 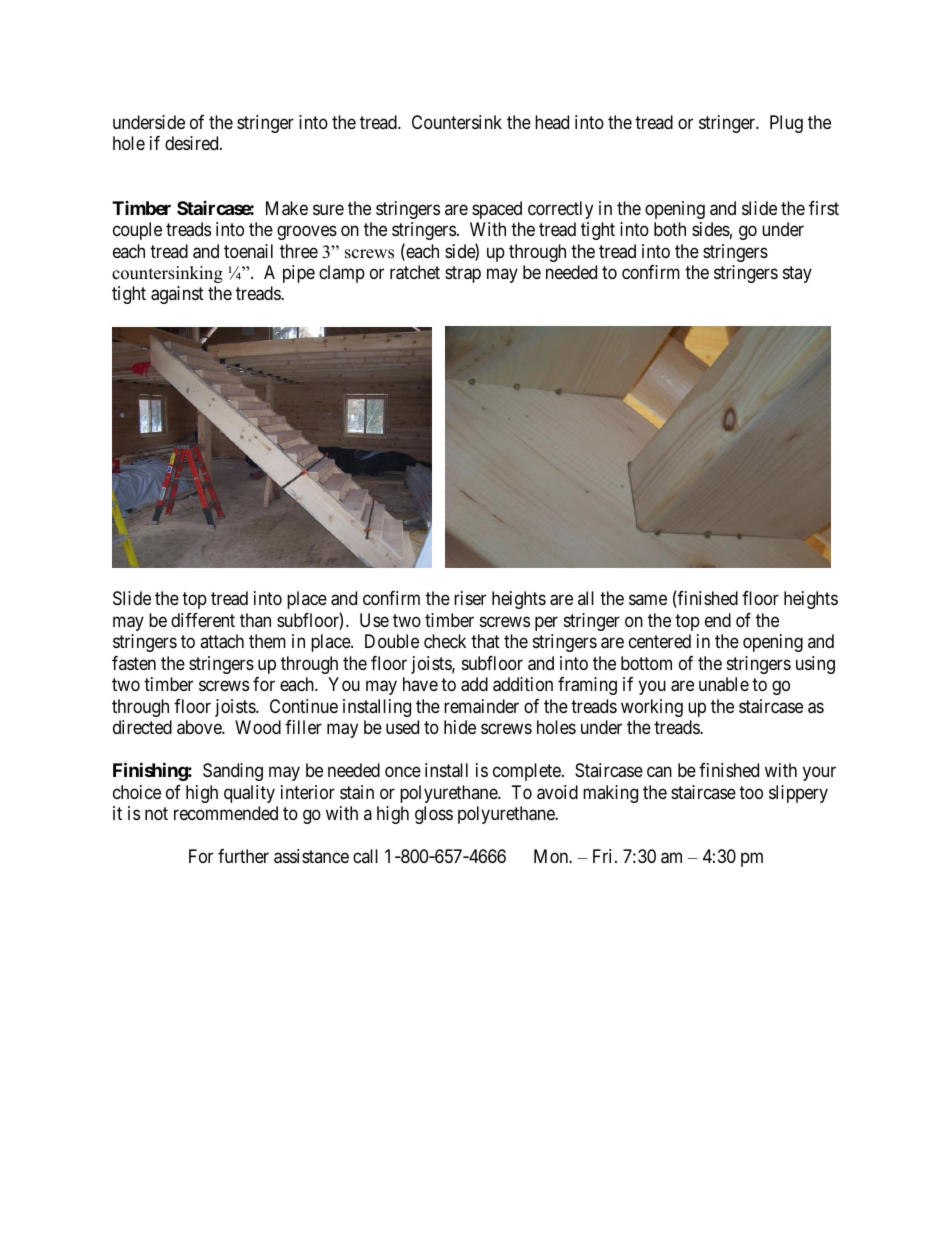 What do you see at coordinates (193, 143) in the screenshot?
I see `desired` at bounding box center [193, 143].
